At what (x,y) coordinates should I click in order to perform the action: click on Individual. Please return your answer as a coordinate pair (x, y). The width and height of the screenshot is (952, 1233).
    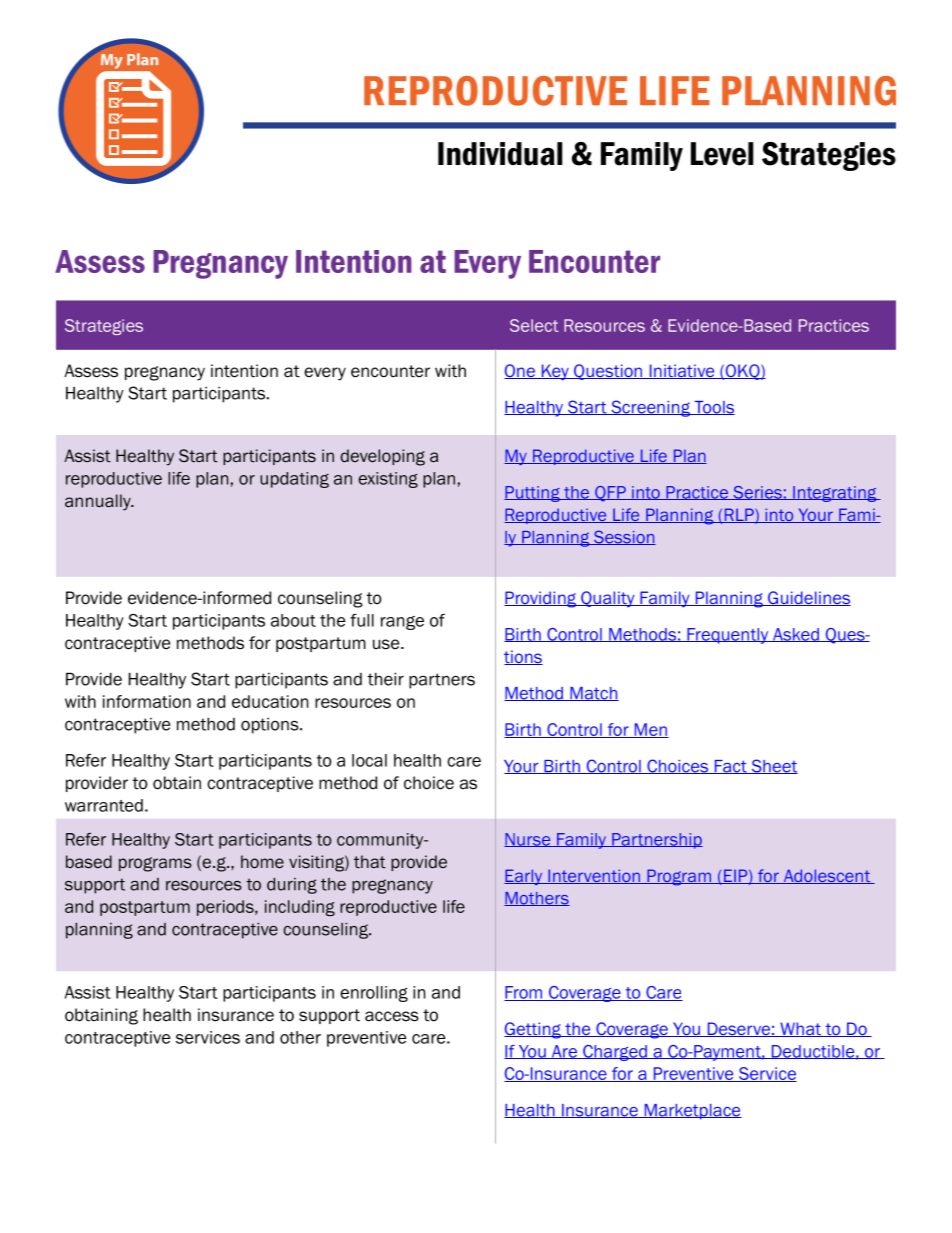
    Looking at the image, I should click on (500, 154).
